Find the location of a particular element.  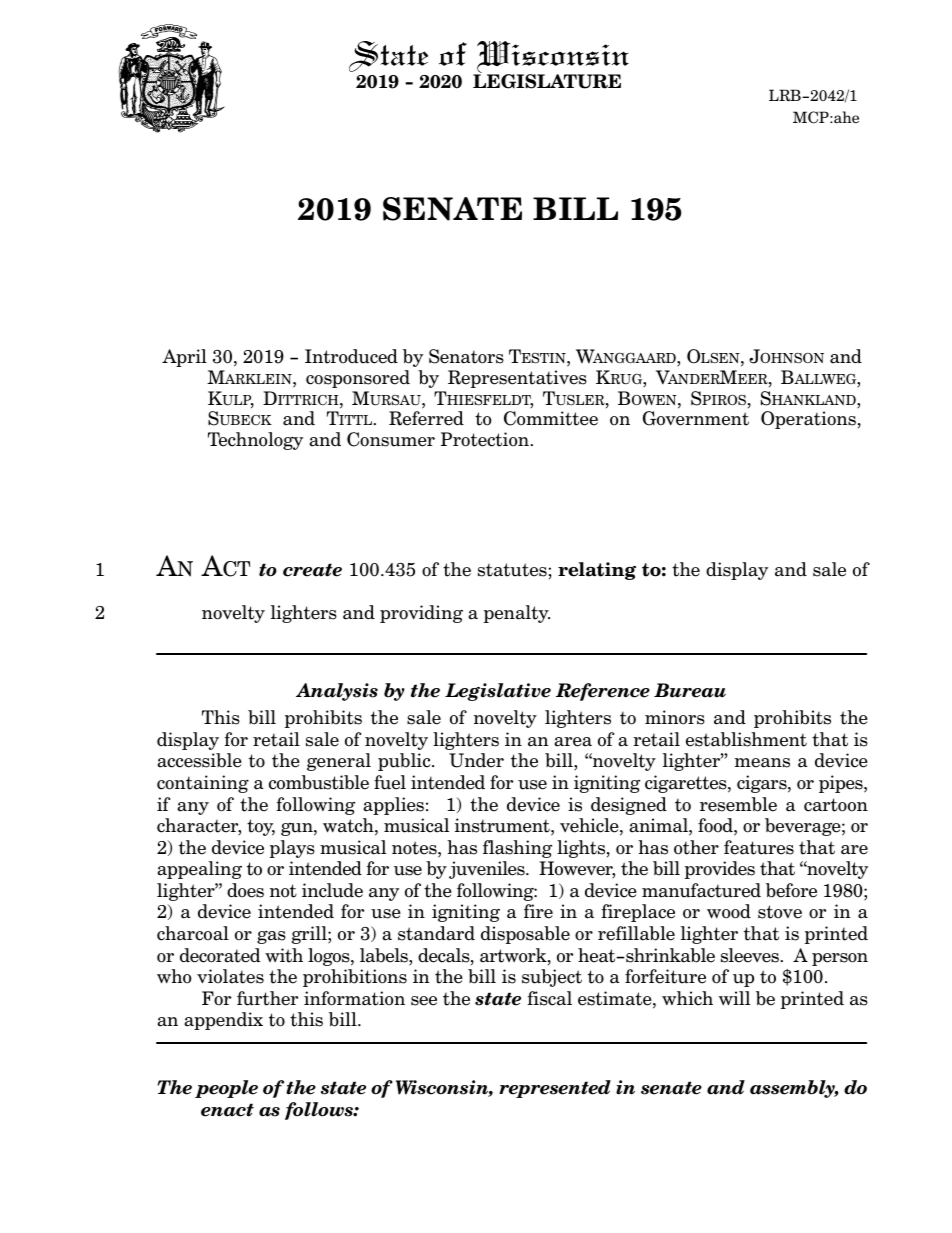

accessible is located at coordinates (199, 760).
